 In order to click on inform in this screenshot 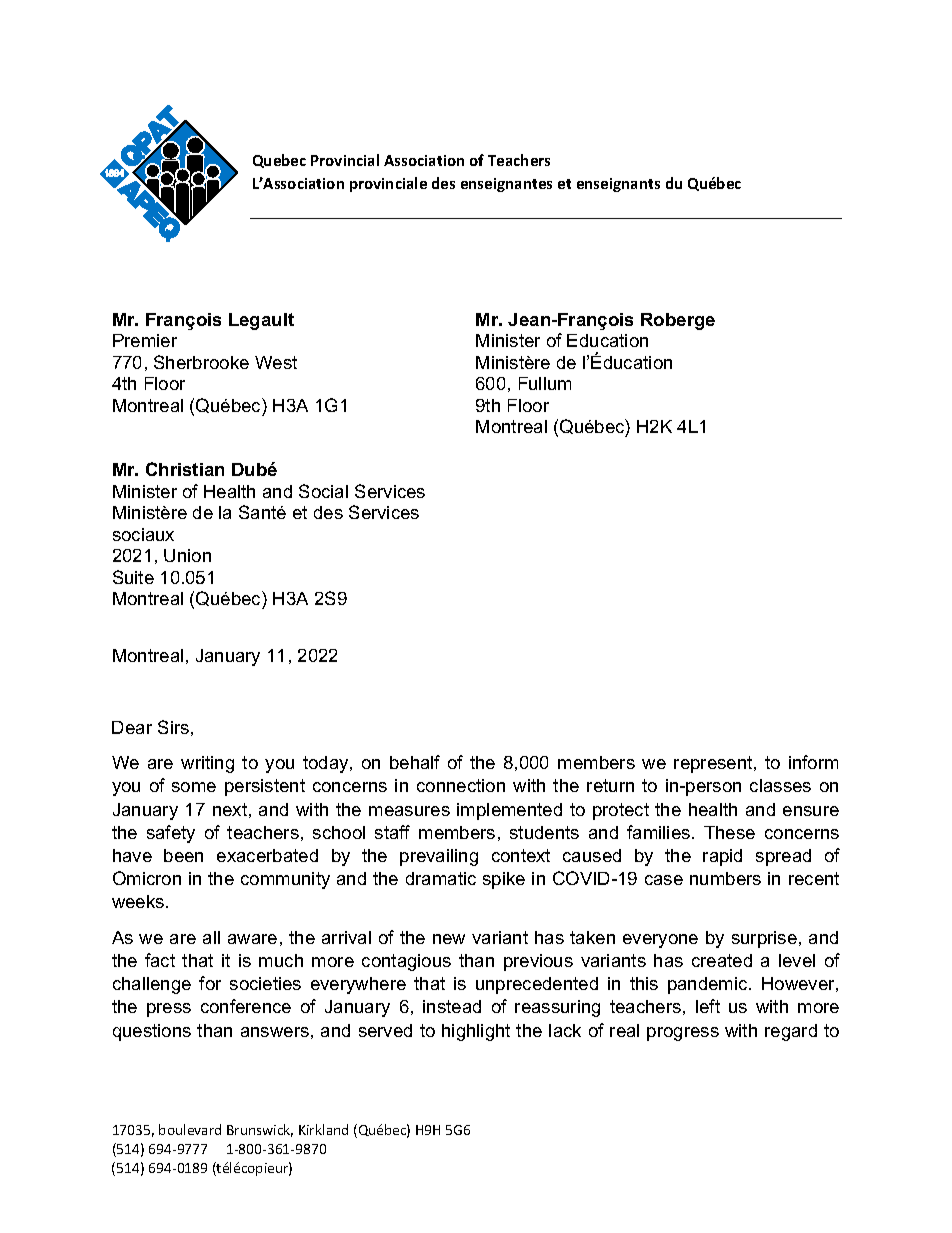, I will do `click(813, 762)`.
